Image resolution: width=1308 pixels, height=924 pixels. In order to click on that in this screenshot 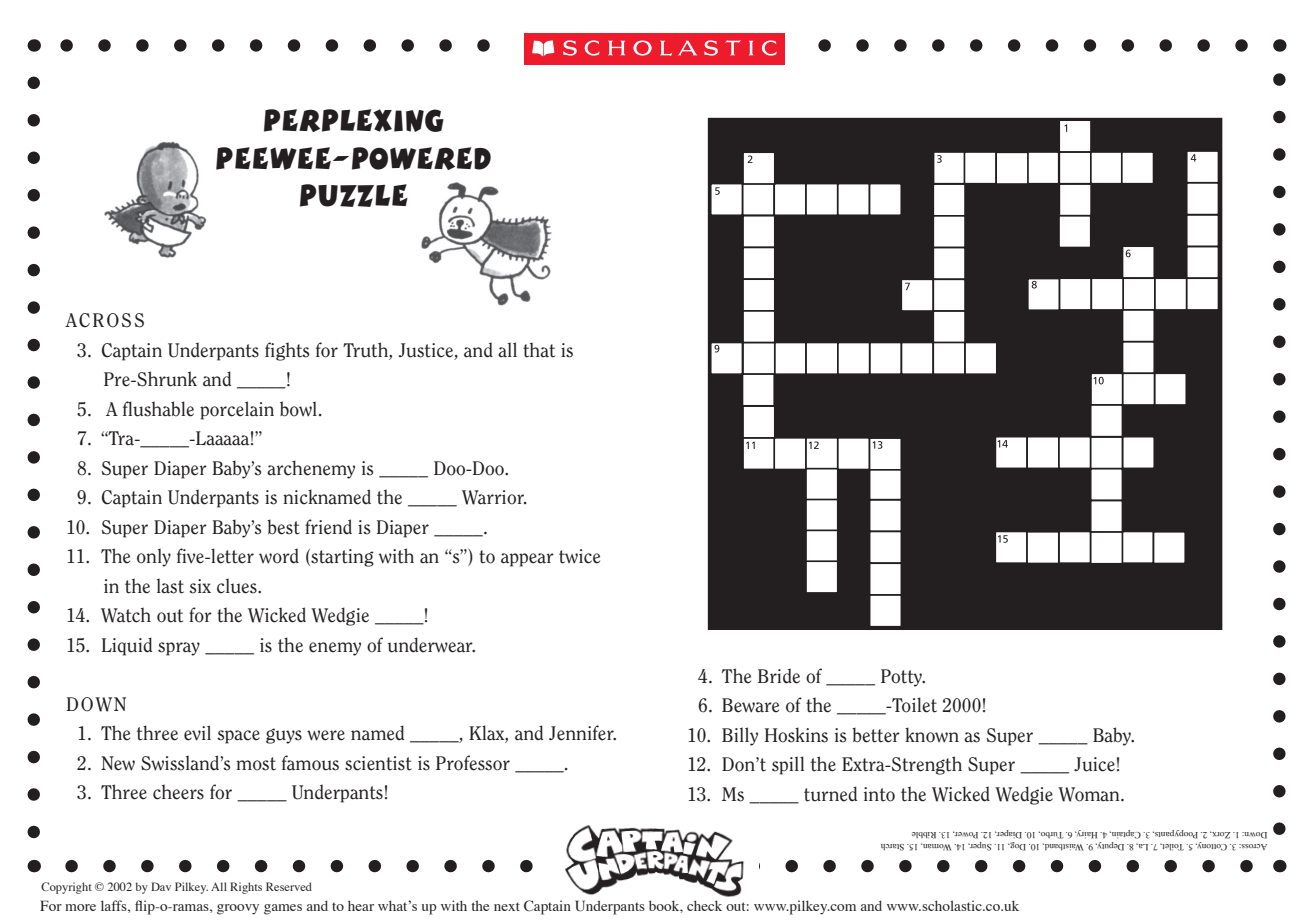, I will do `click(539, 350)`.
